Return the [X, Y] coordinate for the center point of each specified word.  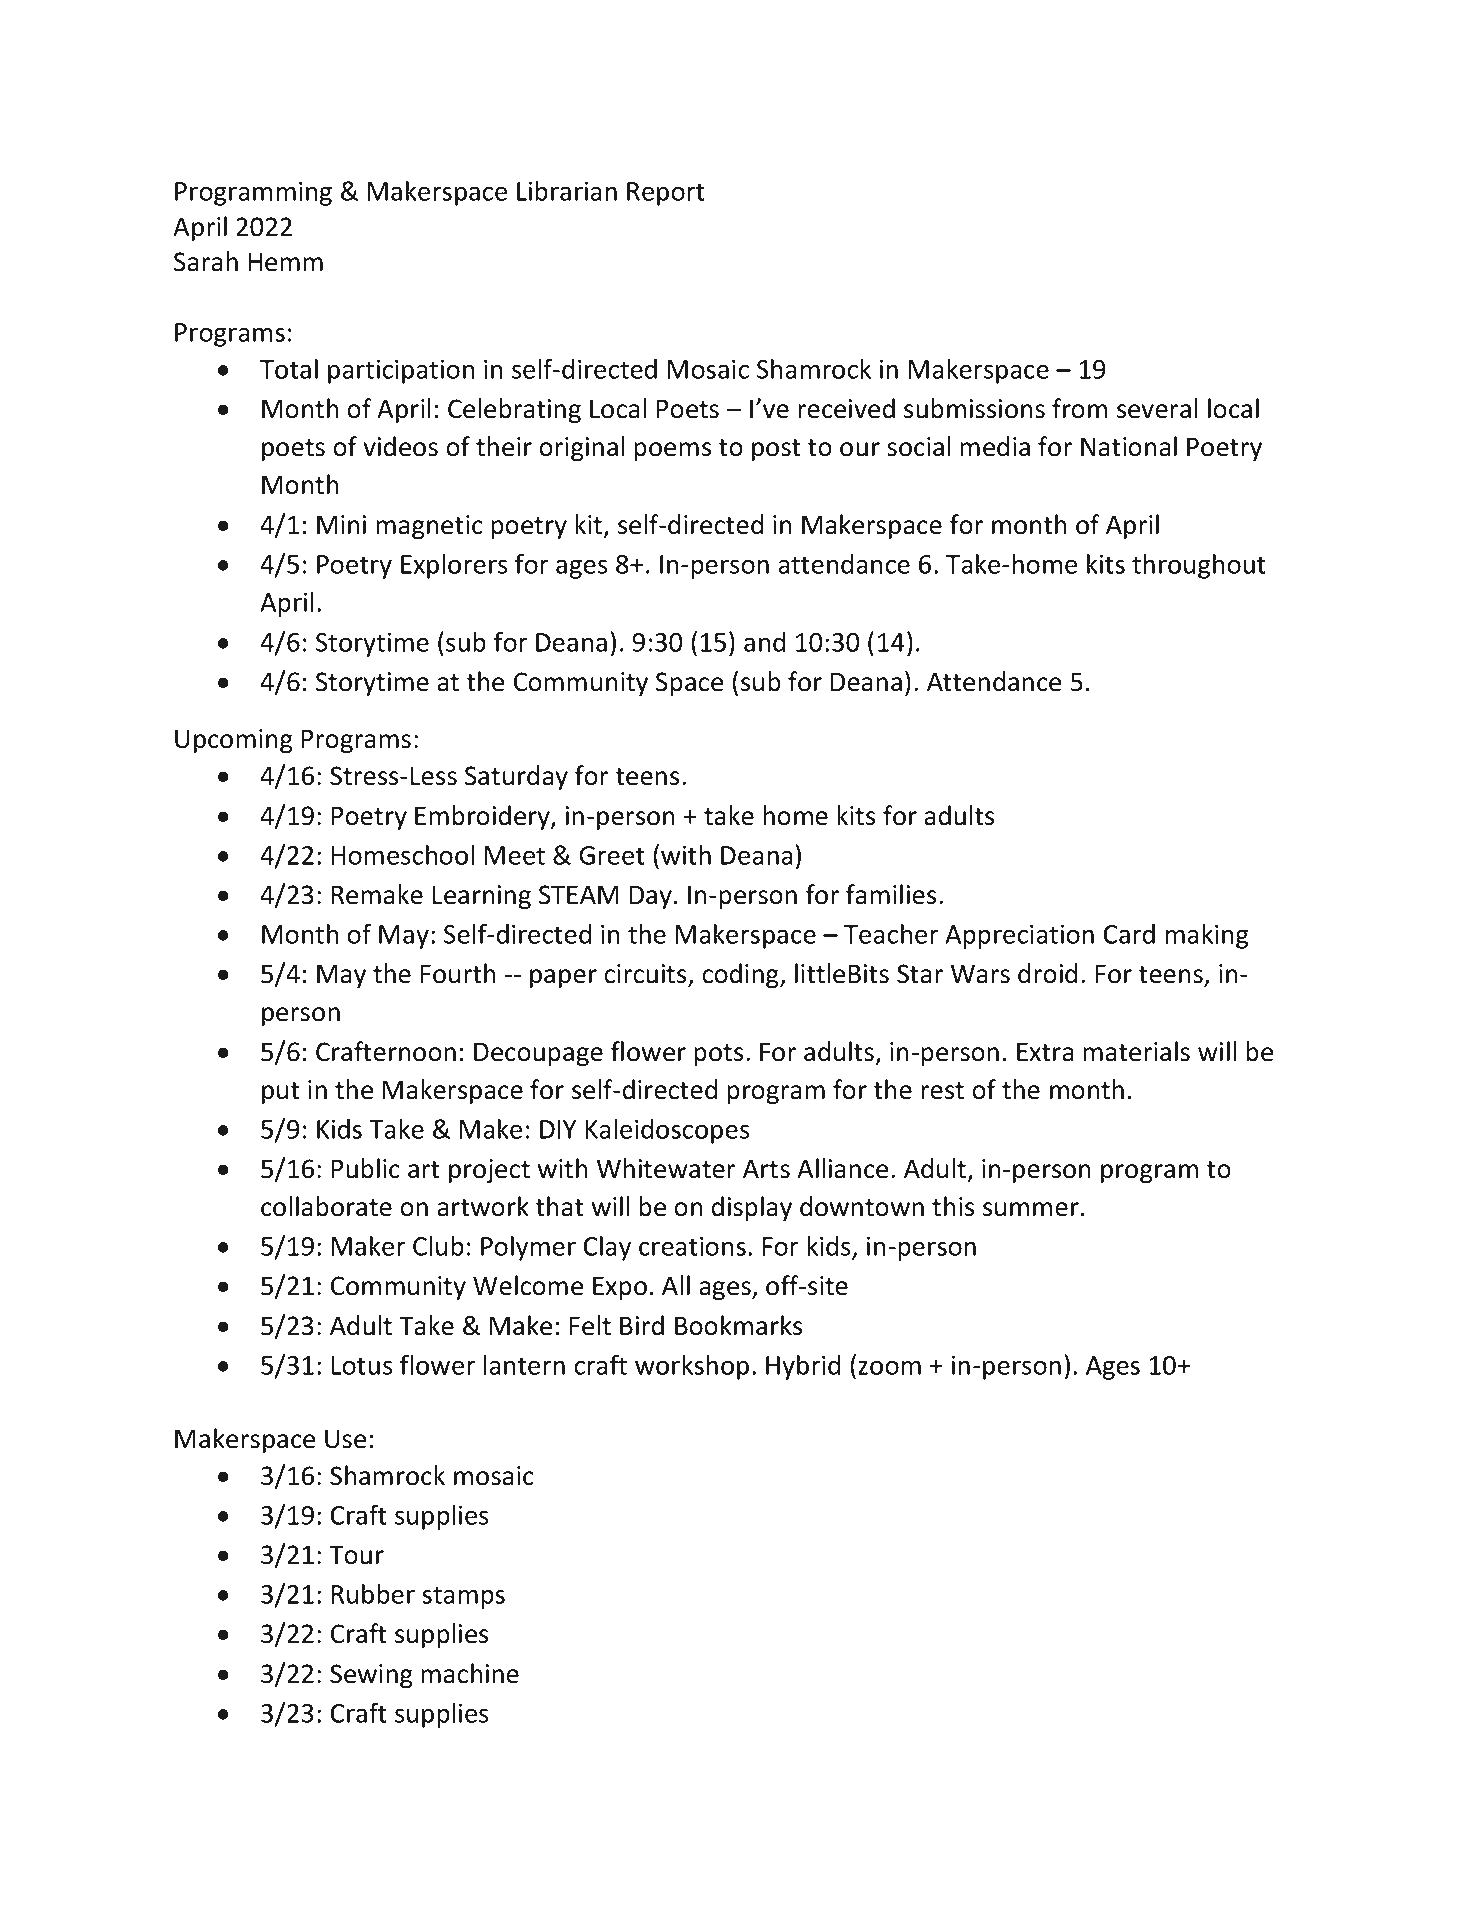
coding [741, 975]
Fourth [458, 973]
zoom [889, 1367]
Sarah [206, 261]
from [1079, 408]
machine [470, 1673]
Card [1129, 934]
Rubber [373, 1594]
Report [666, 194]
